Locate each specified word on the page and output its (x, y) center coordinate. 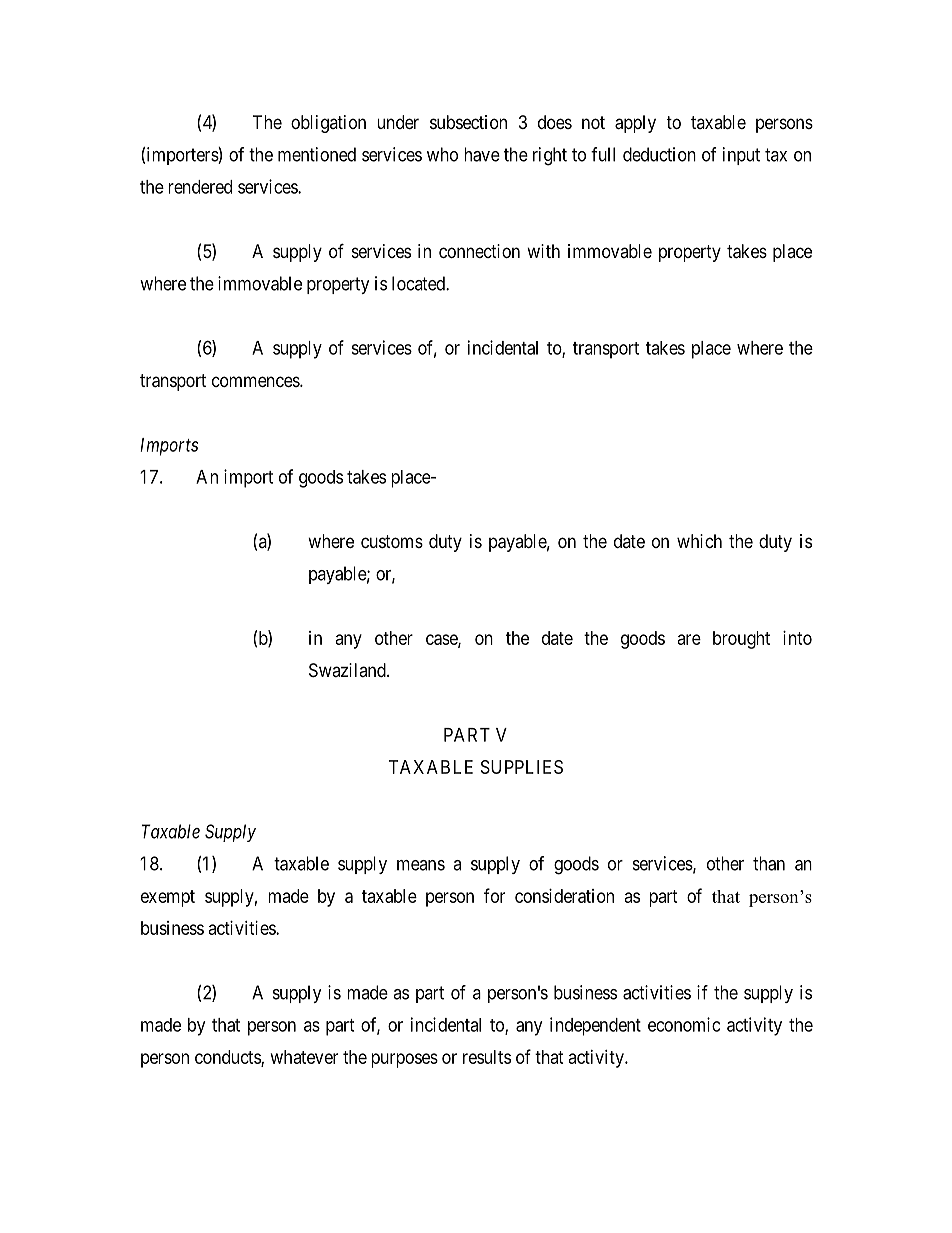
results (487, 1057)
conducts (228, 1058)
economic (684, 1024)
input (741, 156)
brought (741, 640)
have (482, 154)
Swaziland (348, 670)
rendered (200, 187)
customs (392, 541)
